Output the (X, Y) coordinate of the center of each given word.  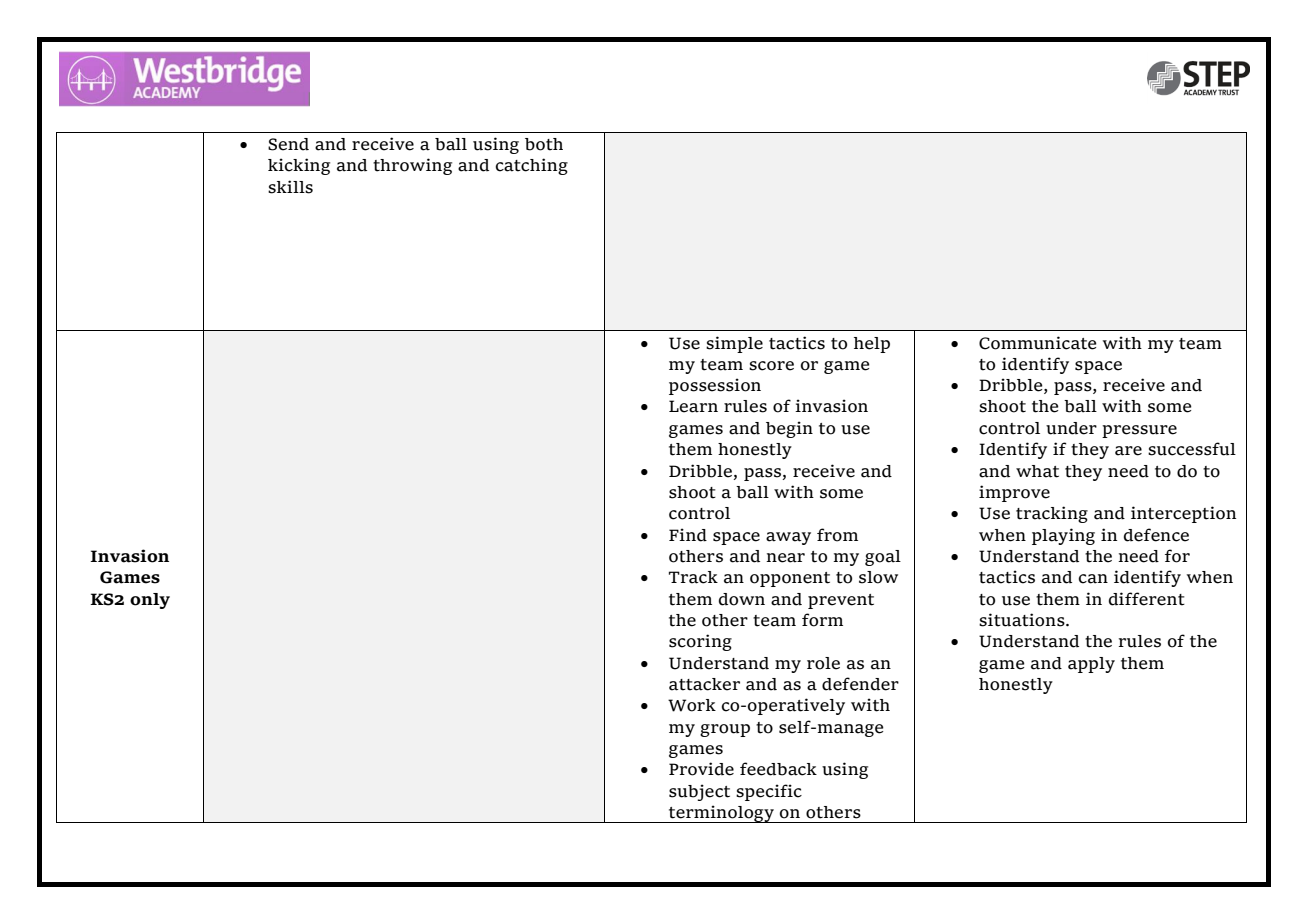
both (544, 144)
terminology (721, 814)
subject (699, 792)
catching (531, 166)
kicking (299, 166)
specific (769, 792)
